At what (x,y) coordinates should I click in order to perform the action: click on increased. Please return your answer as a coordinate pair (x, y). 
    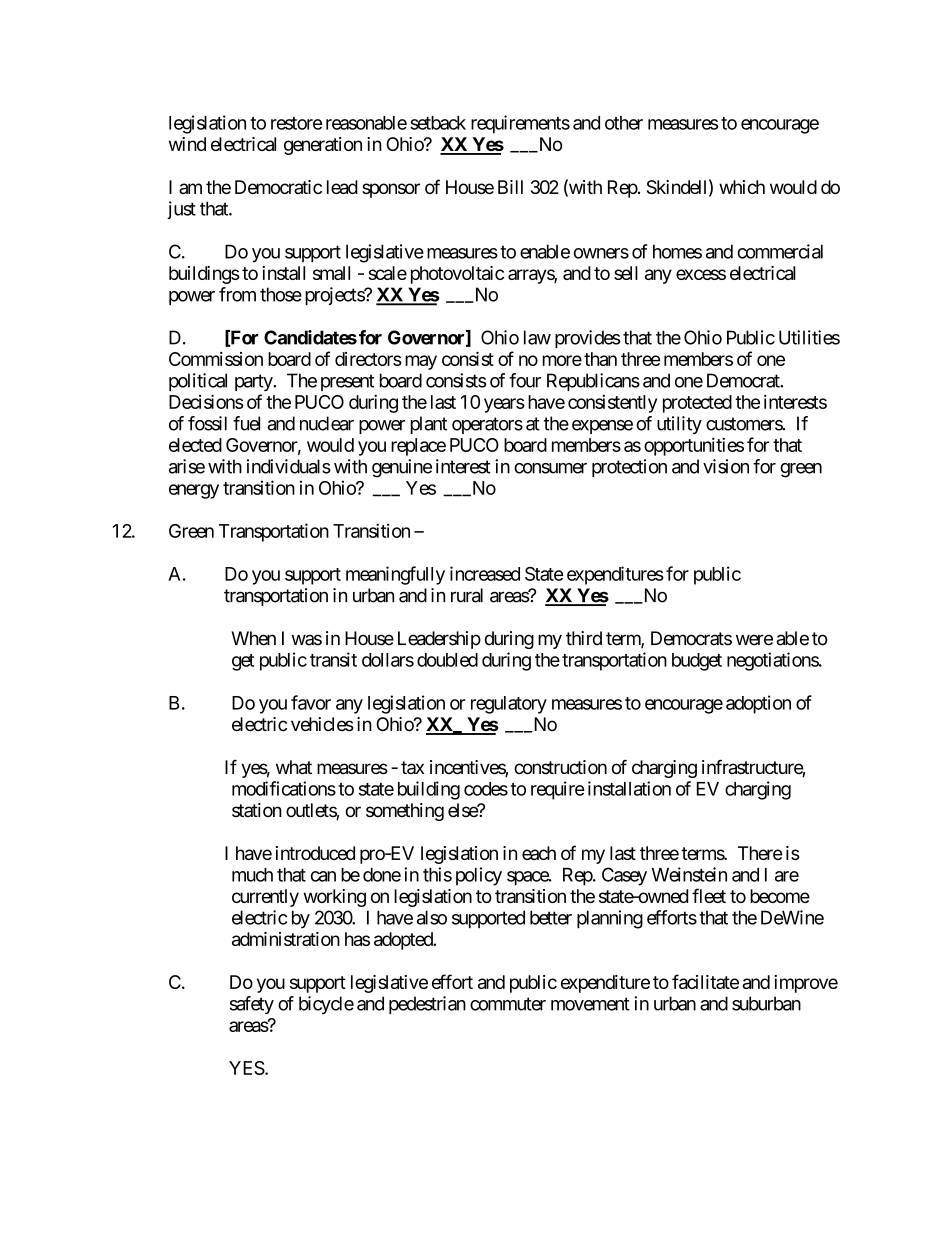
    Looking at the image, I should click on (485, 573).
